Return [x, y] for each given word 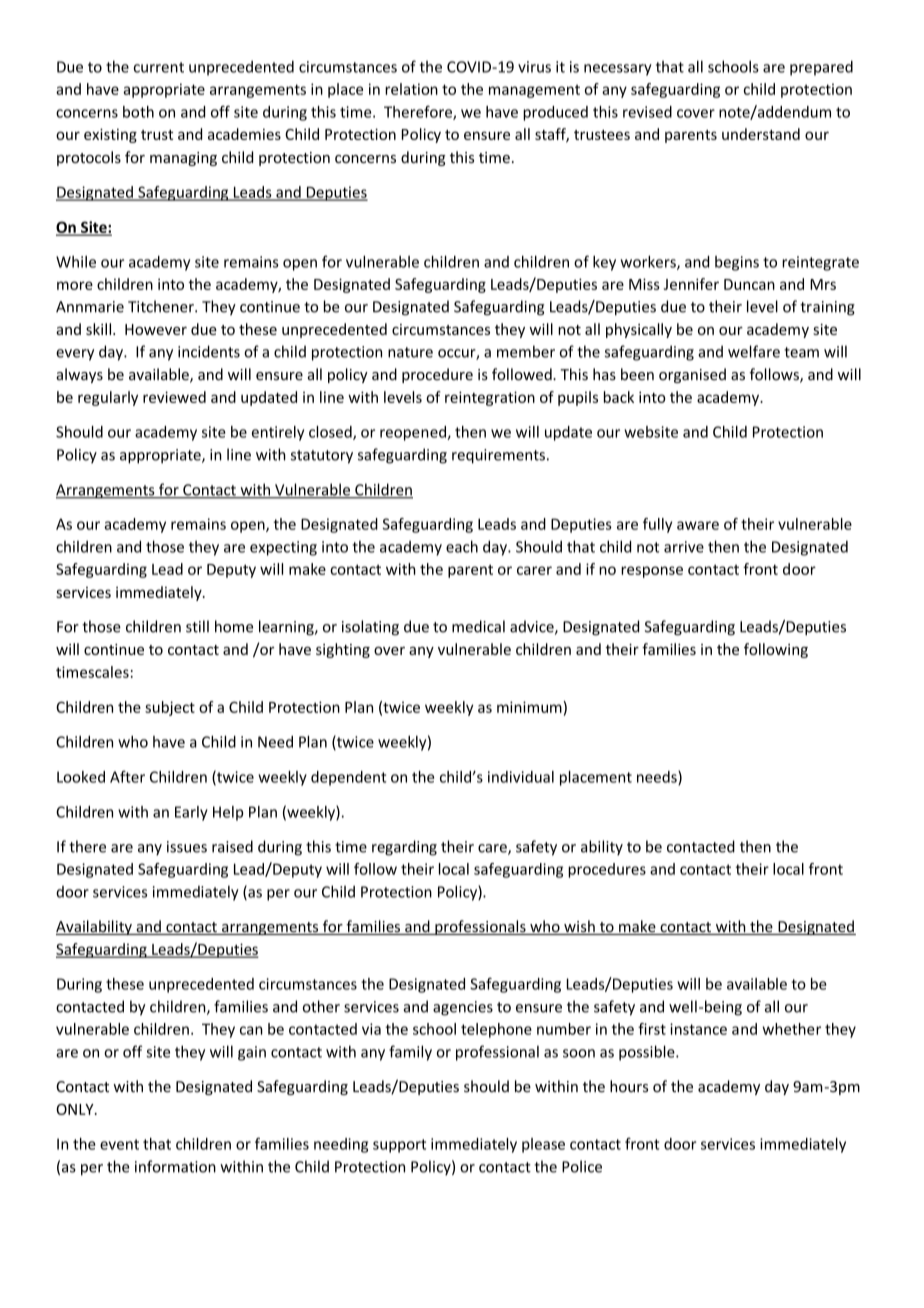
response [652, 572]
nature [410, 352]
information [175, 1166]
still [197, 626]
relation [411, 89]
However [156, 329]
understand [761, 134]
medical [478, 626]
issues [187, 847]
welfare [754, 351]
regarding [404, 848]
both [138, 112]
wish [579, 927]
